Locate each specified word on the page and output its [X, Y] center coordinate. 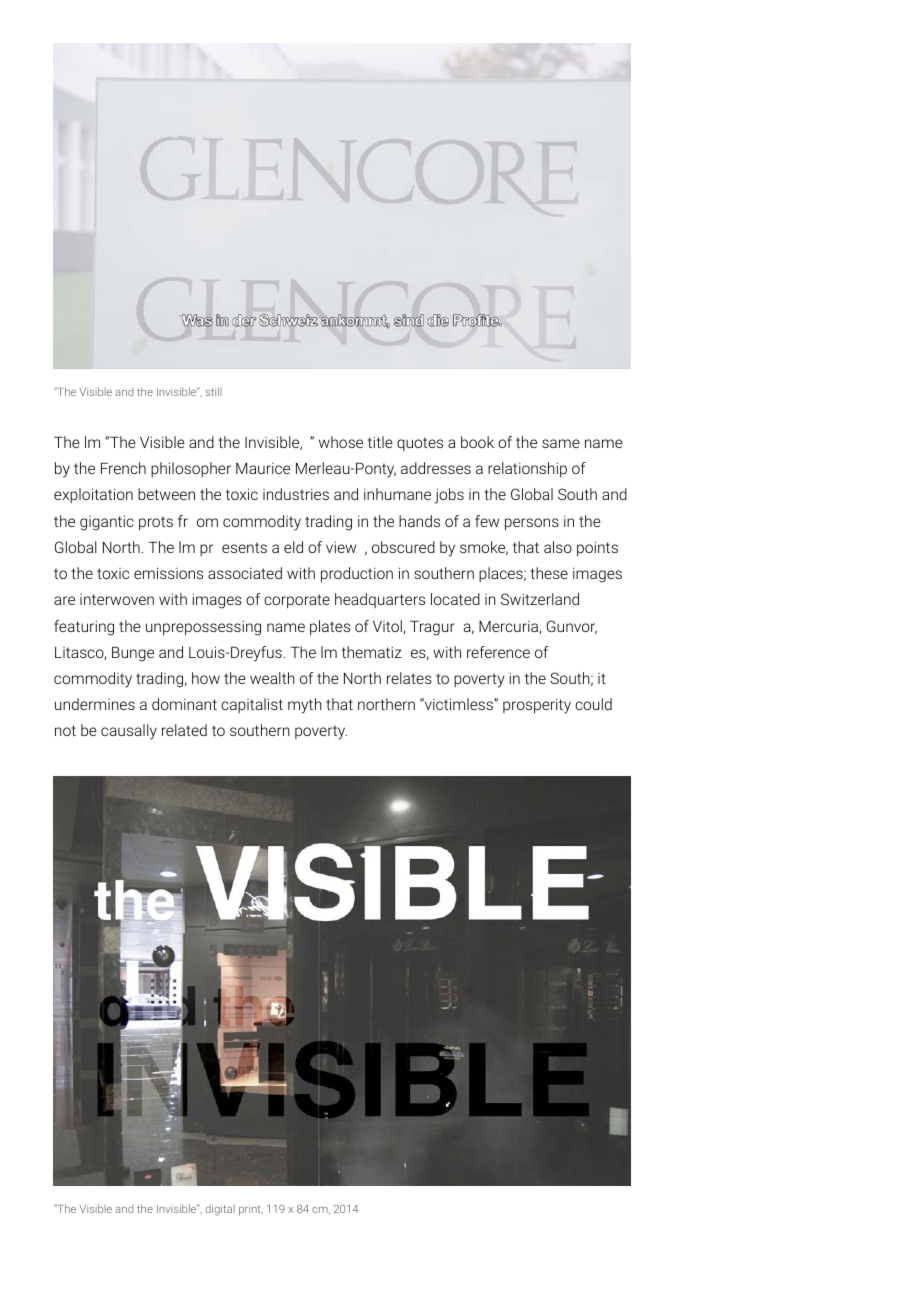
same [561, 443]
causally [129, 732]
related [184, 730]
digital [220, 1210]
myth [305, 706]
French [123, 468]
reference [498, 652]
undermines [95, 704]
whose [341, 442]
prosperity [537, 706]
